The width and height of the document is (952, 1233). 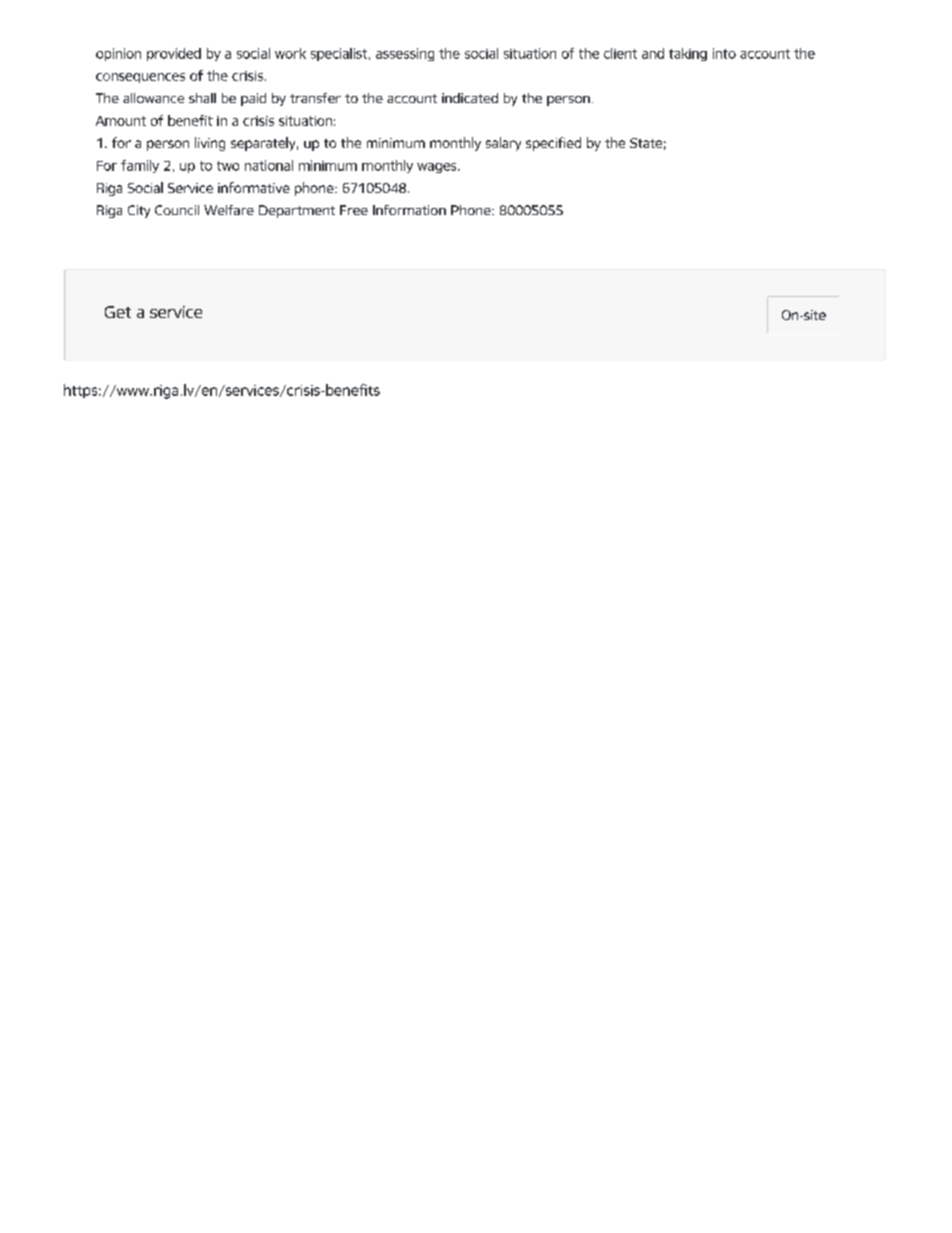 I want to click on Information, so click(x=409, y=210).
